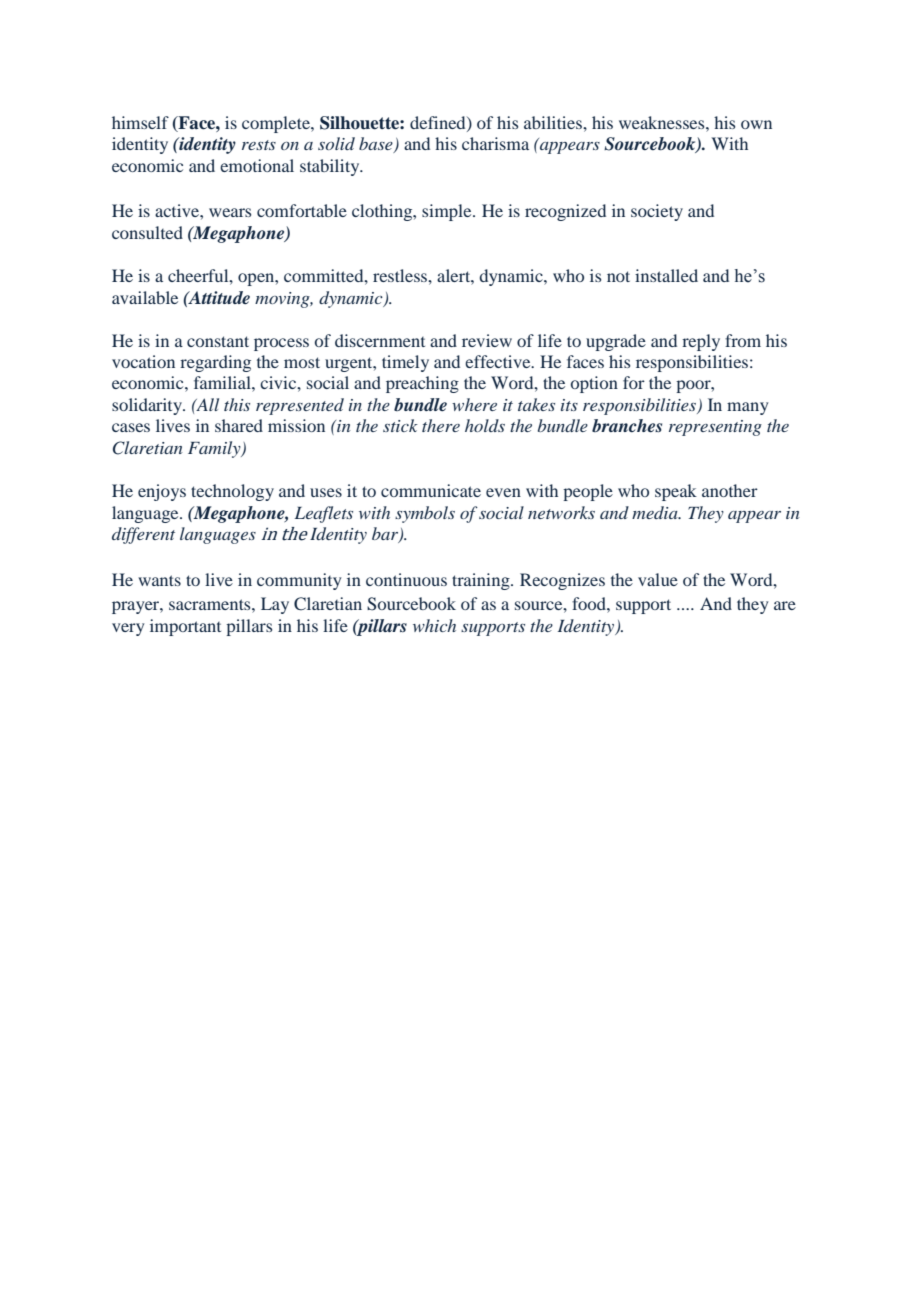 Image resolution: width=924 pixels, height=1308 pixels. I want to click on preaching, so click(422, 384).
